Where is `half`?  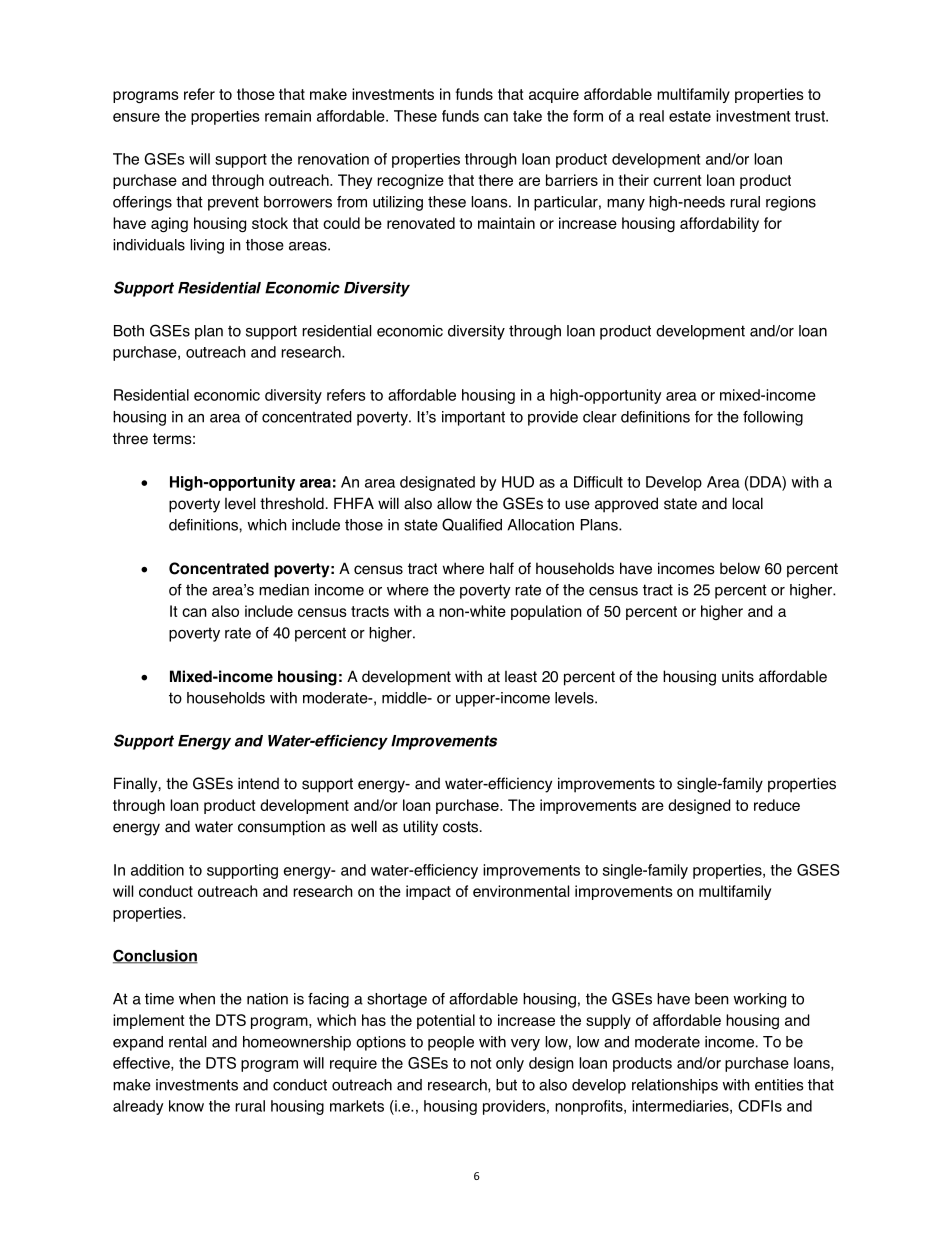
half is located at coordinates (502, 568).
